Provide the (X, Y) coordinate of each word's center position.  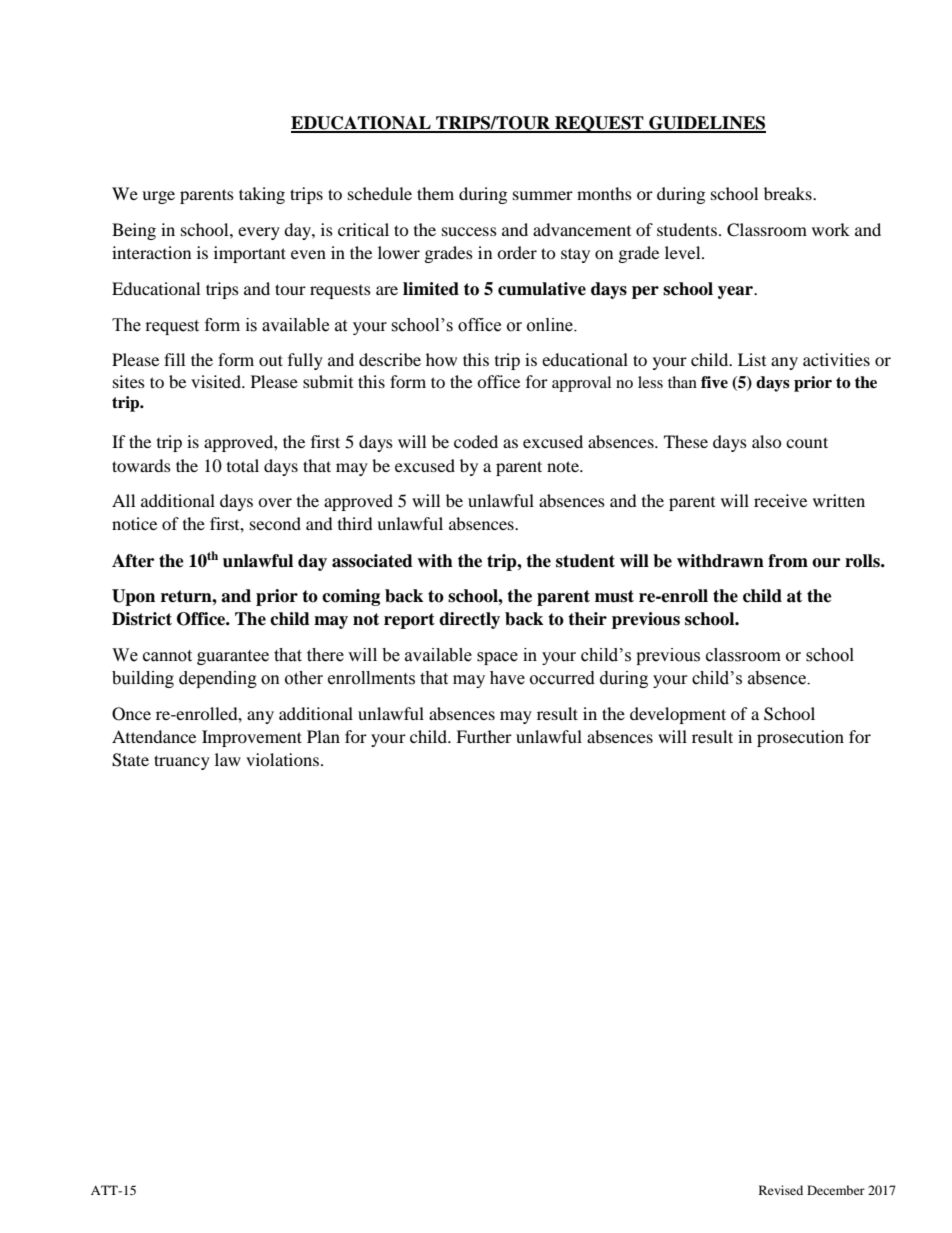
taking (262, 195)
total (243, 465)
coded (476, 441)
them (435, 193)
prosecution (800, 738)
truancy (182, 762)
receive (780, 500)
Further (484, 736)
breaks (789, 193)
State (130, 760)
